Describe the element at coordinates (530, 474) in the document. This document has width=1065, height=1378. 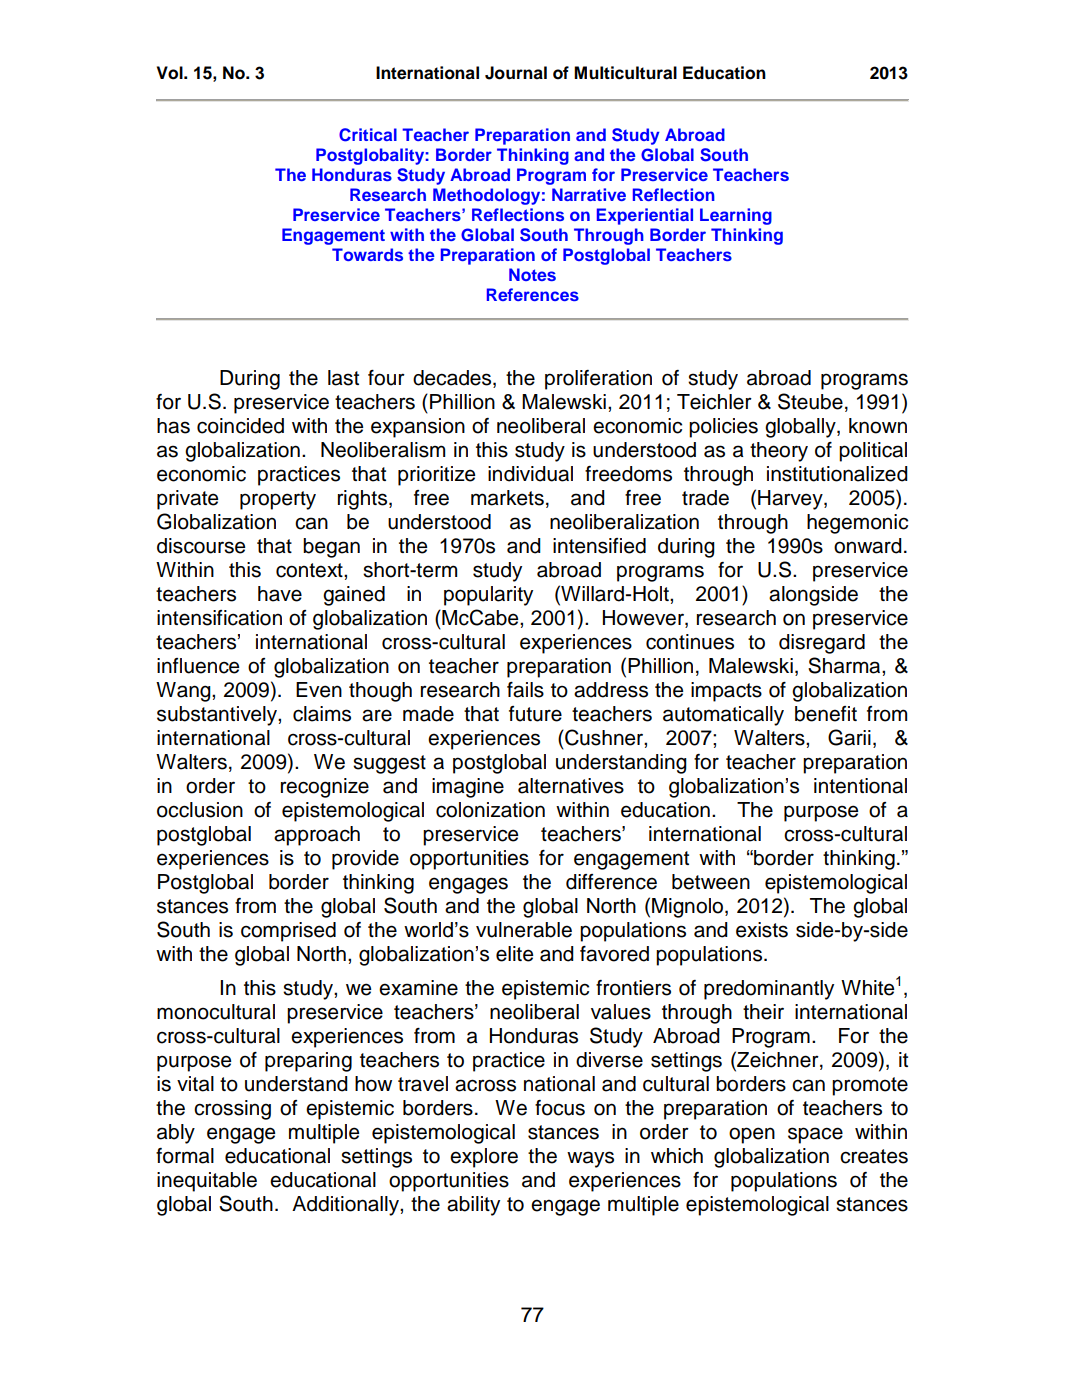
I see `individual` at that location.
